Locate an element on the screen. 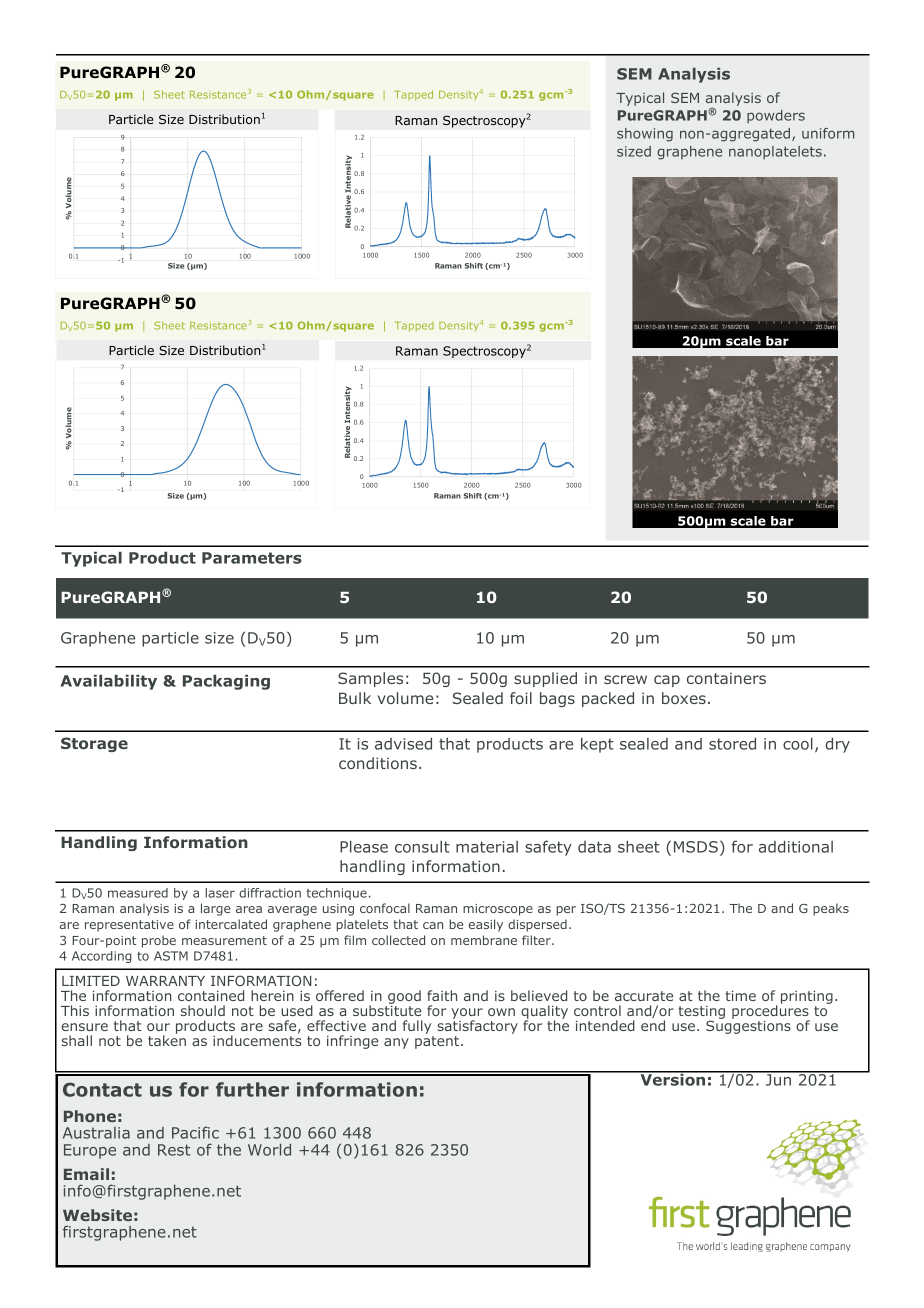 The height and width of the screenshot is (1308, 924). time is located at coordinates (740, 995).
